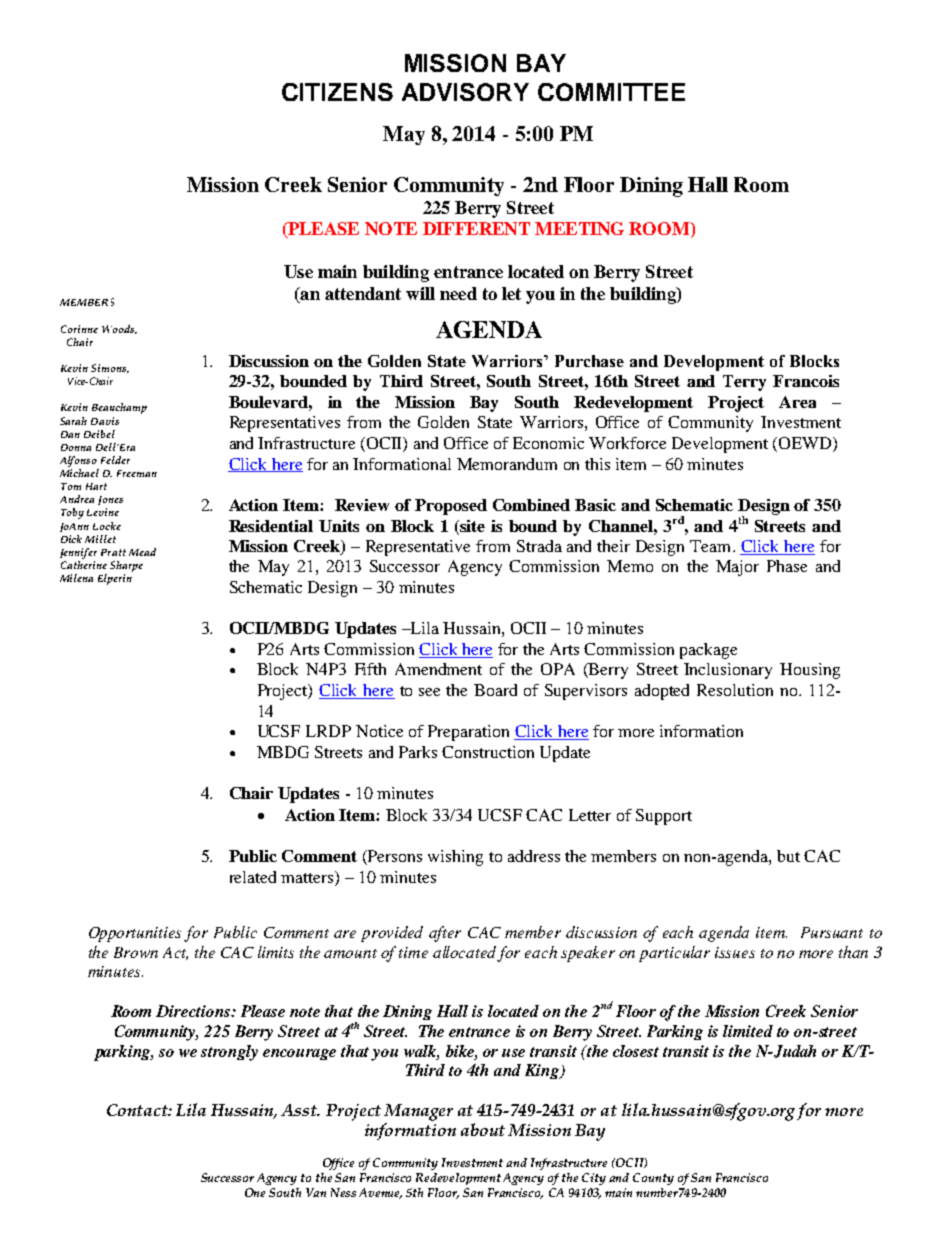 Image resolution: width=952 pixels, height=1233 pixels. What do you see at coordinates (438, 669) in the image?
I see `Amendment` at bounding box center [438, 669].
